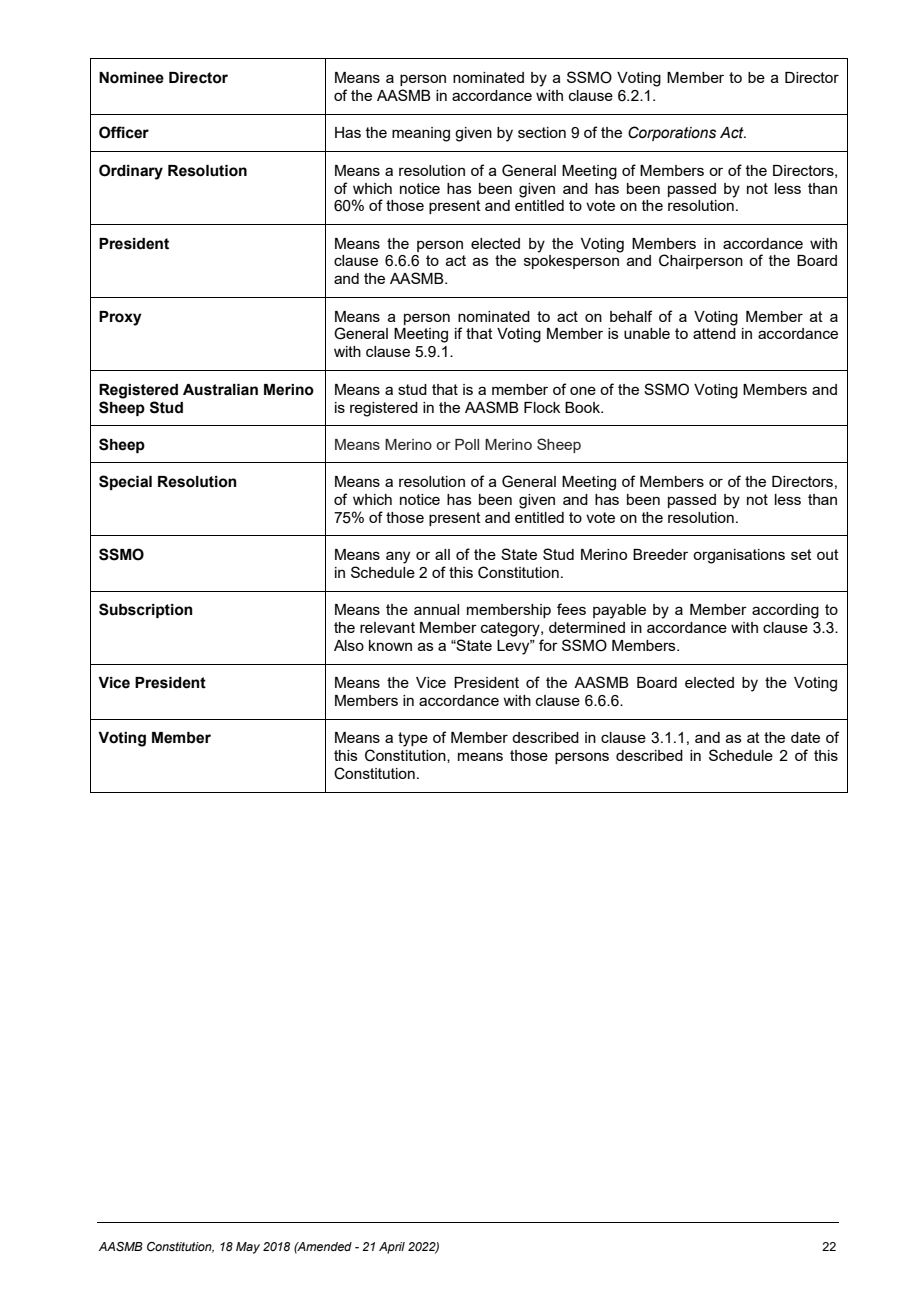 The image size is (924, 1308). Describe the element at coordinates (421, 134) in the image. I see `meaning` at that location.
